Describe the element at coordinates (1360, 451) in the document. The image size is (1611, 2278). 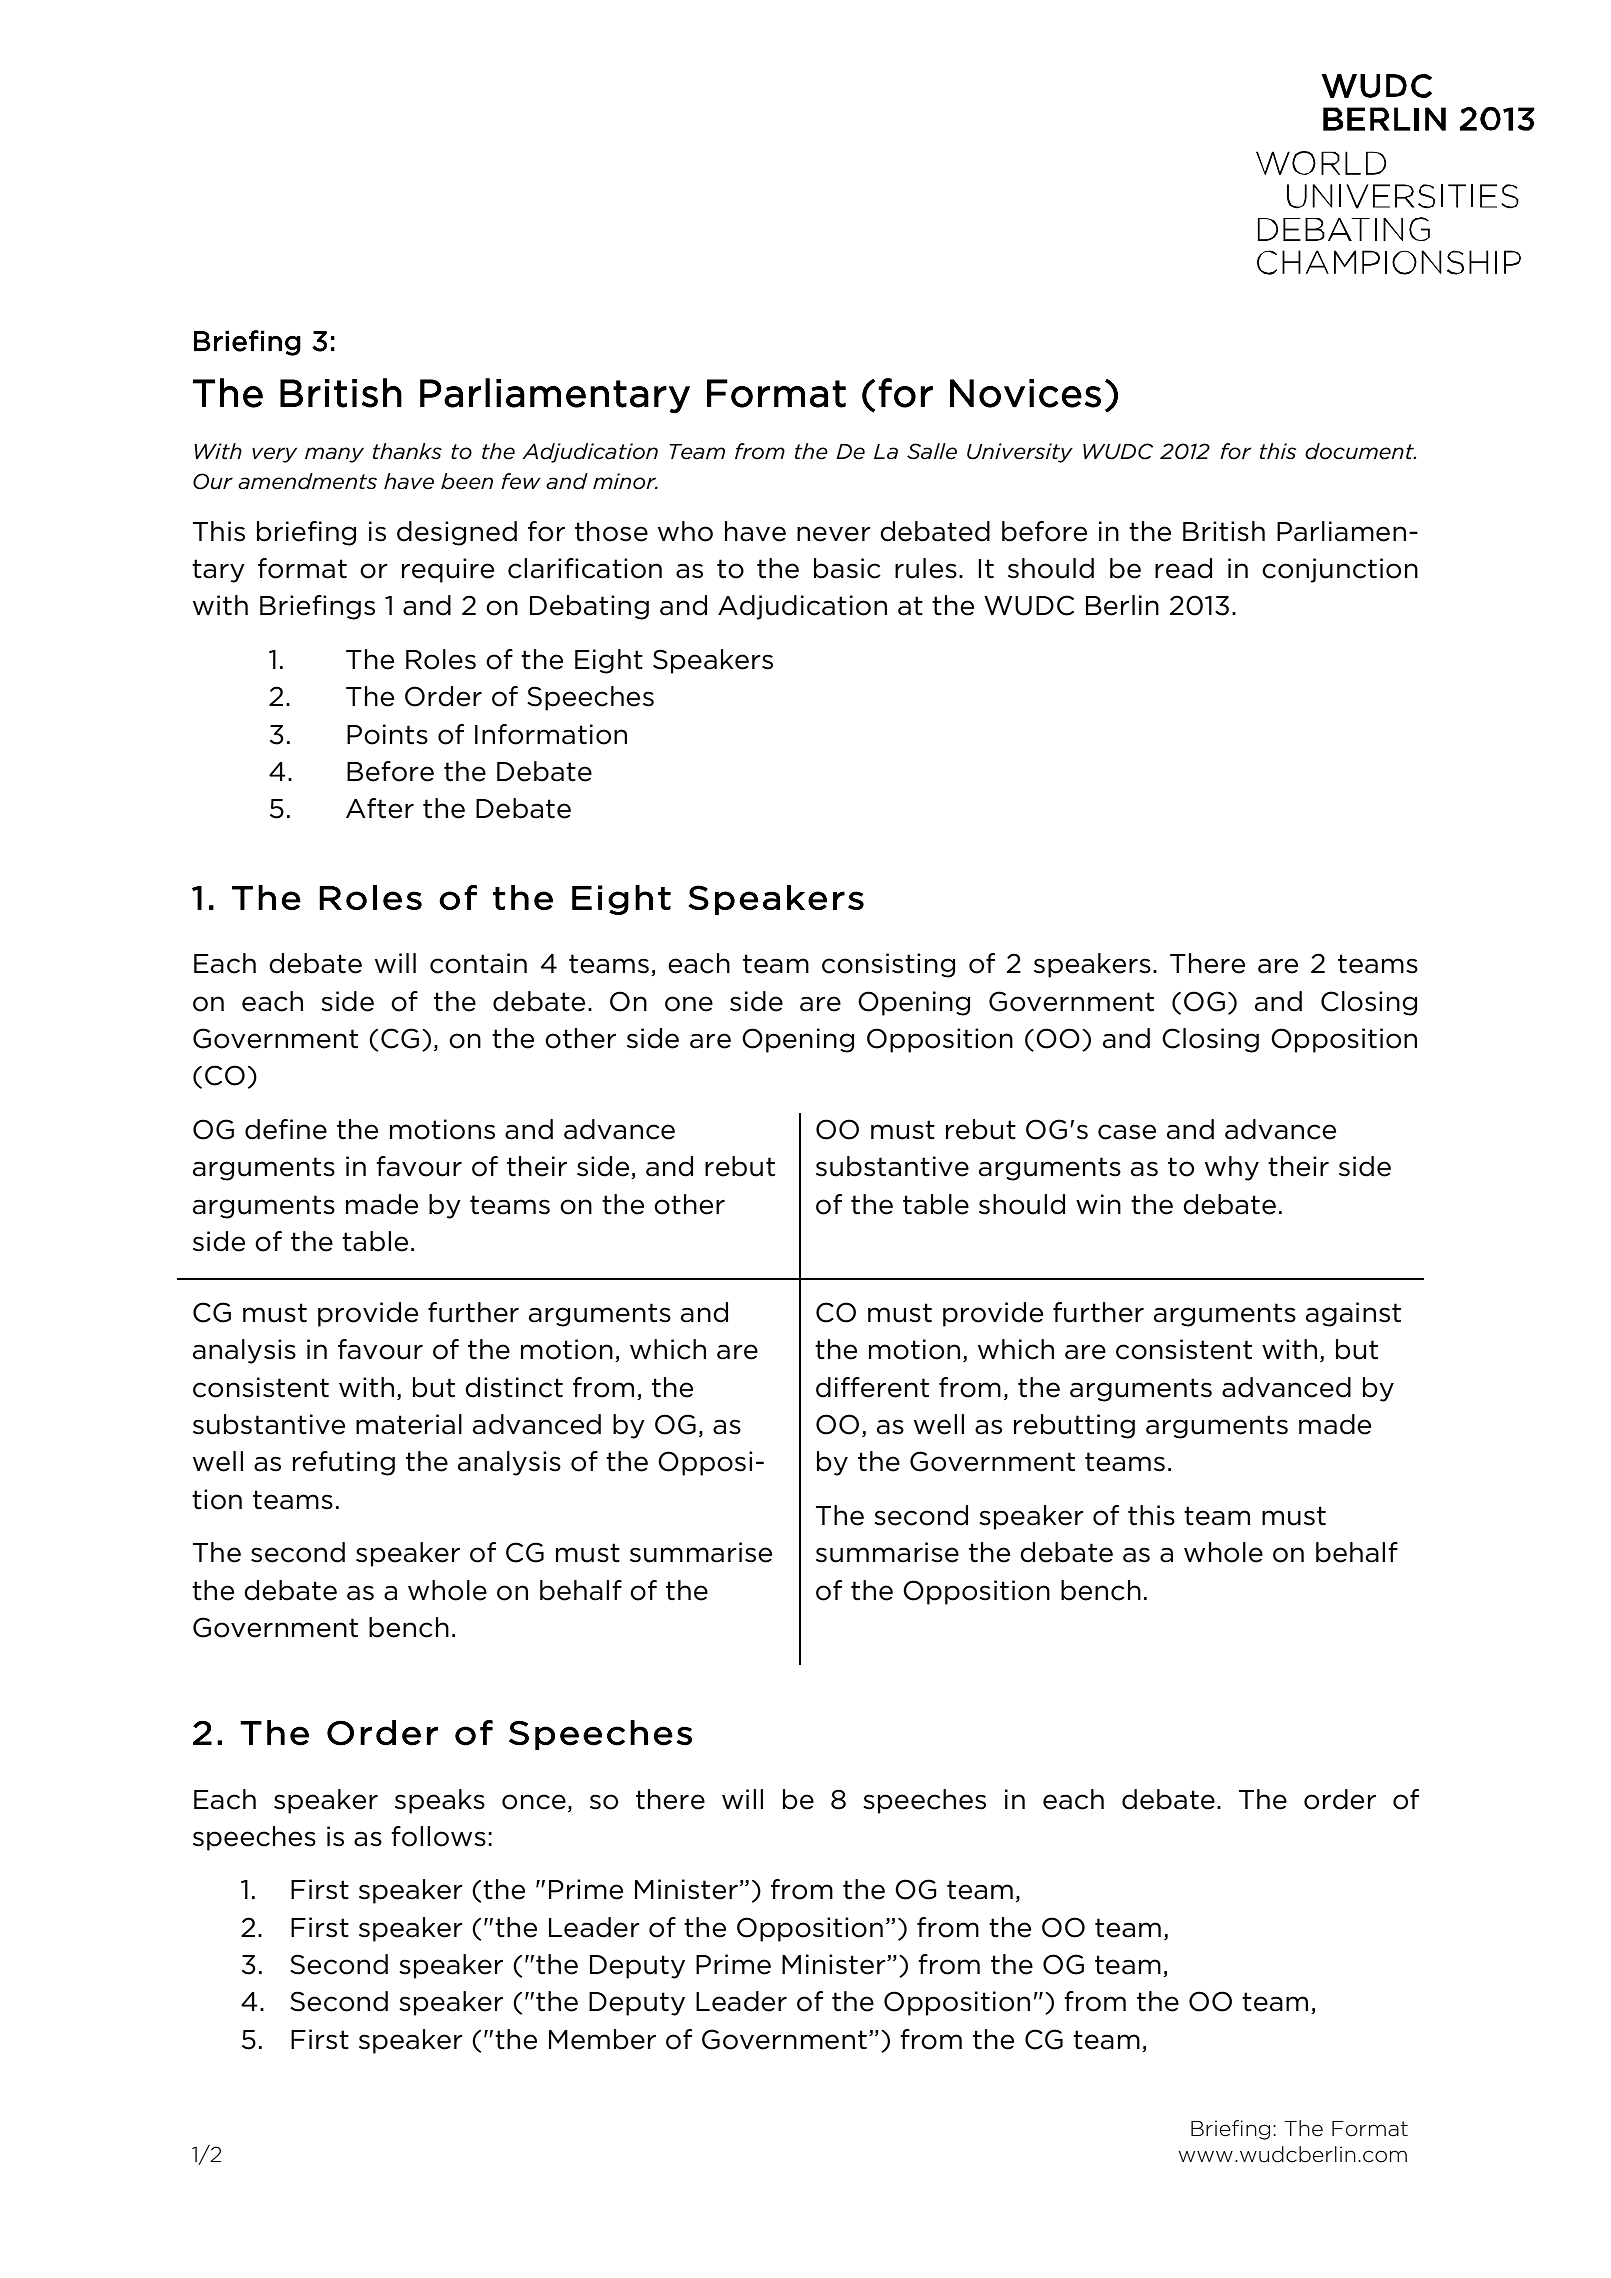
I see `document` at that location.
